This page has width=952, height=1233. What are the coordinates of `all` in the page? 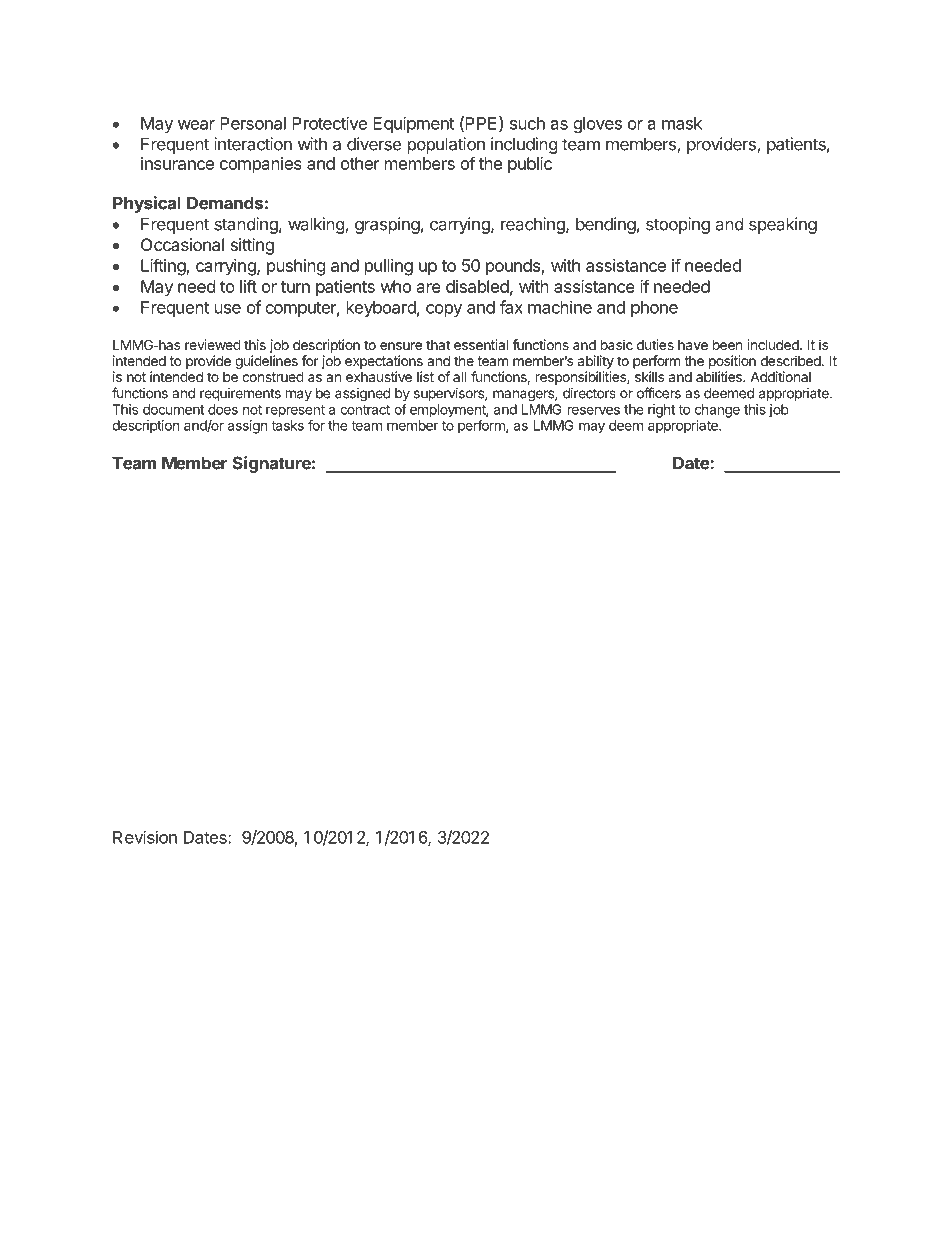 It's located at (459, 376).
